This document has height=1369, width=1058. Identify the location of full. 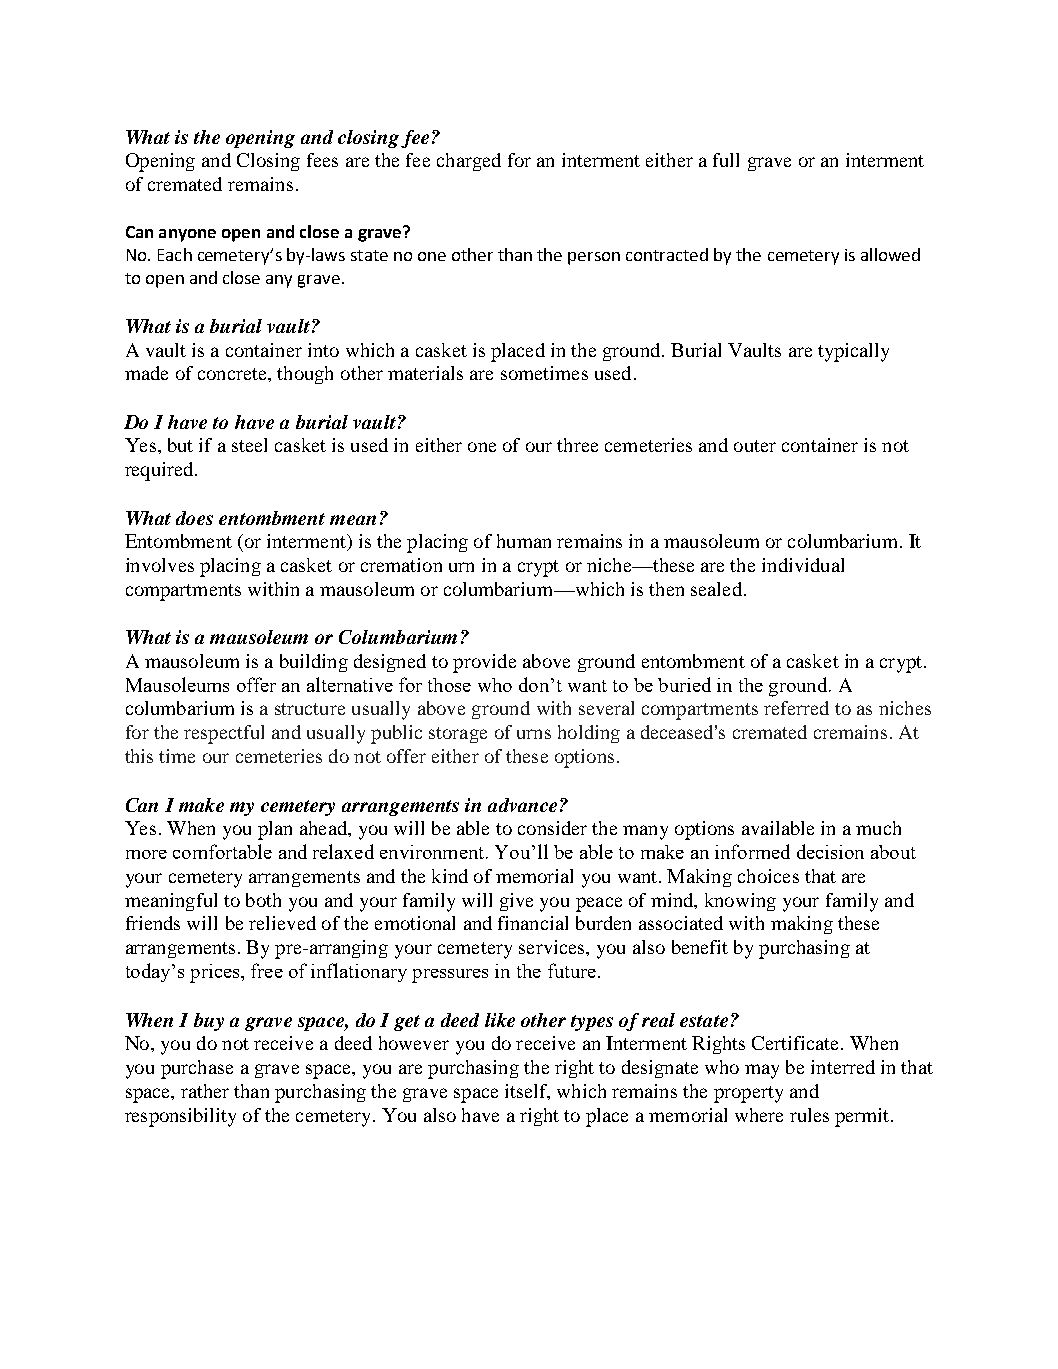
(726, 160).
